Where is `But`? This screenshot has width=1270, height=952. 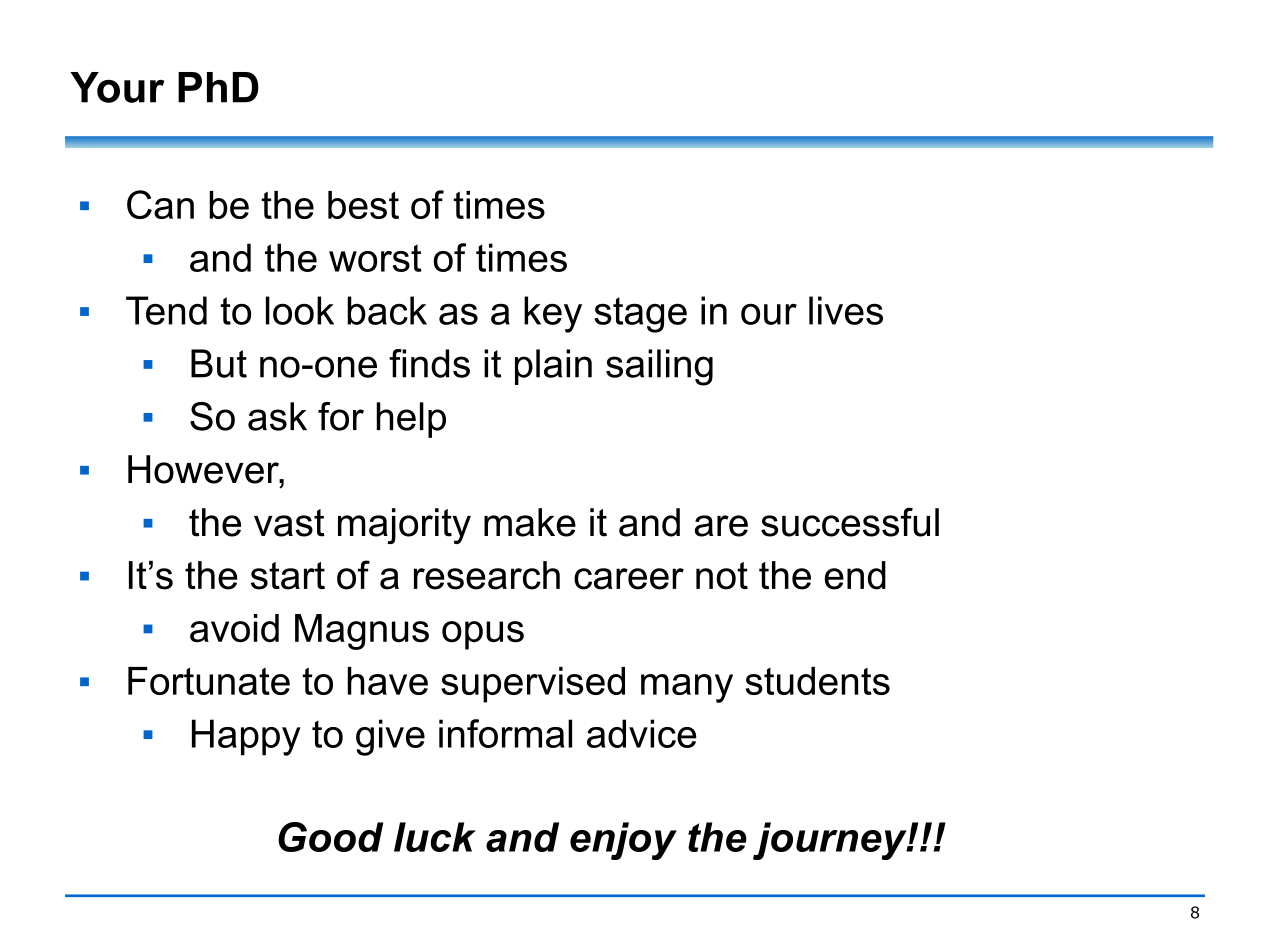 But is located at coordinates (219, 363).
